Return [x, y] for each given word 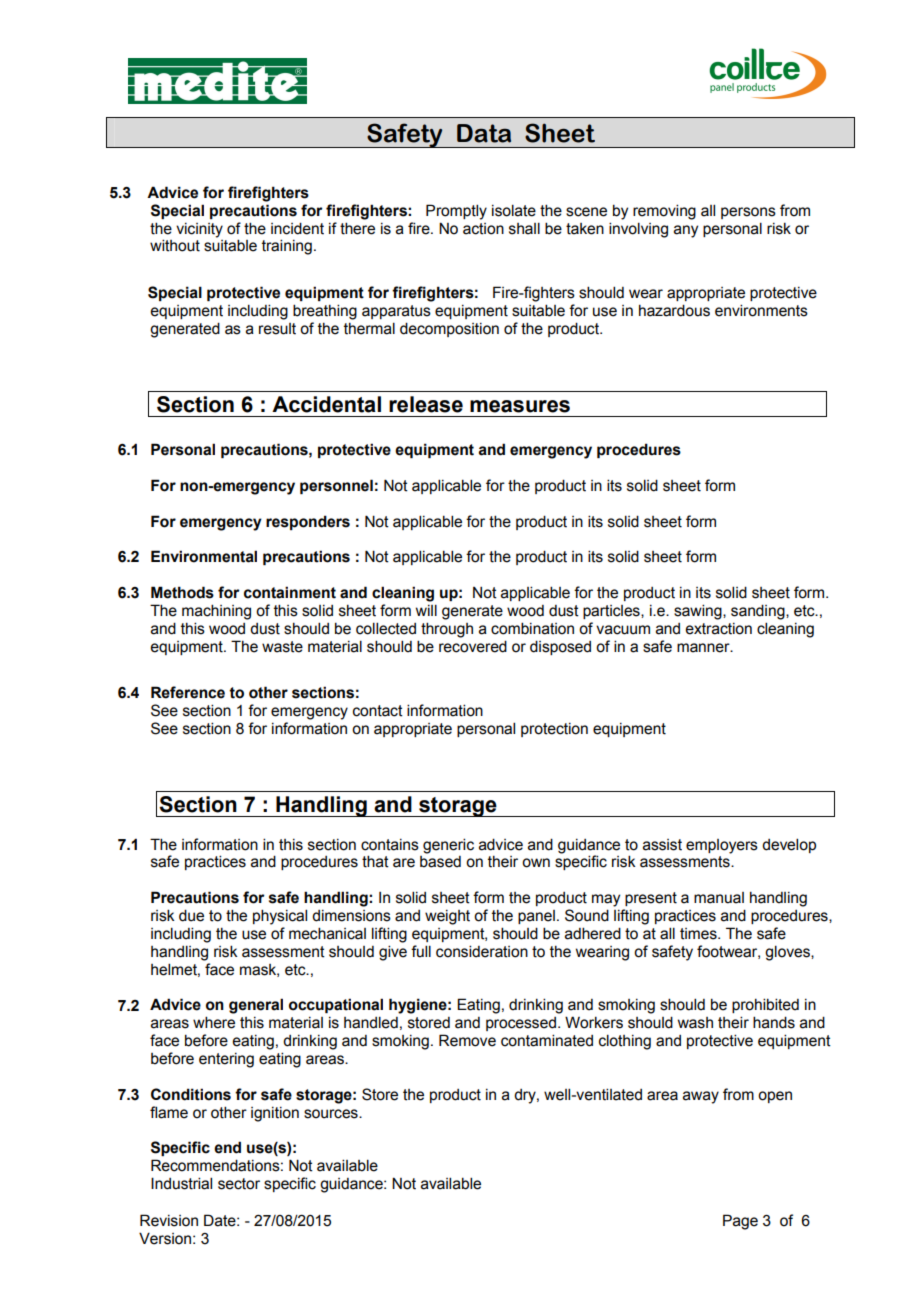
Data [484, 133]
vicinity [199, 230]
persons [748, 213]
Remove [467, 1040]
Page [740, 1222]
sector [239, 1184]
